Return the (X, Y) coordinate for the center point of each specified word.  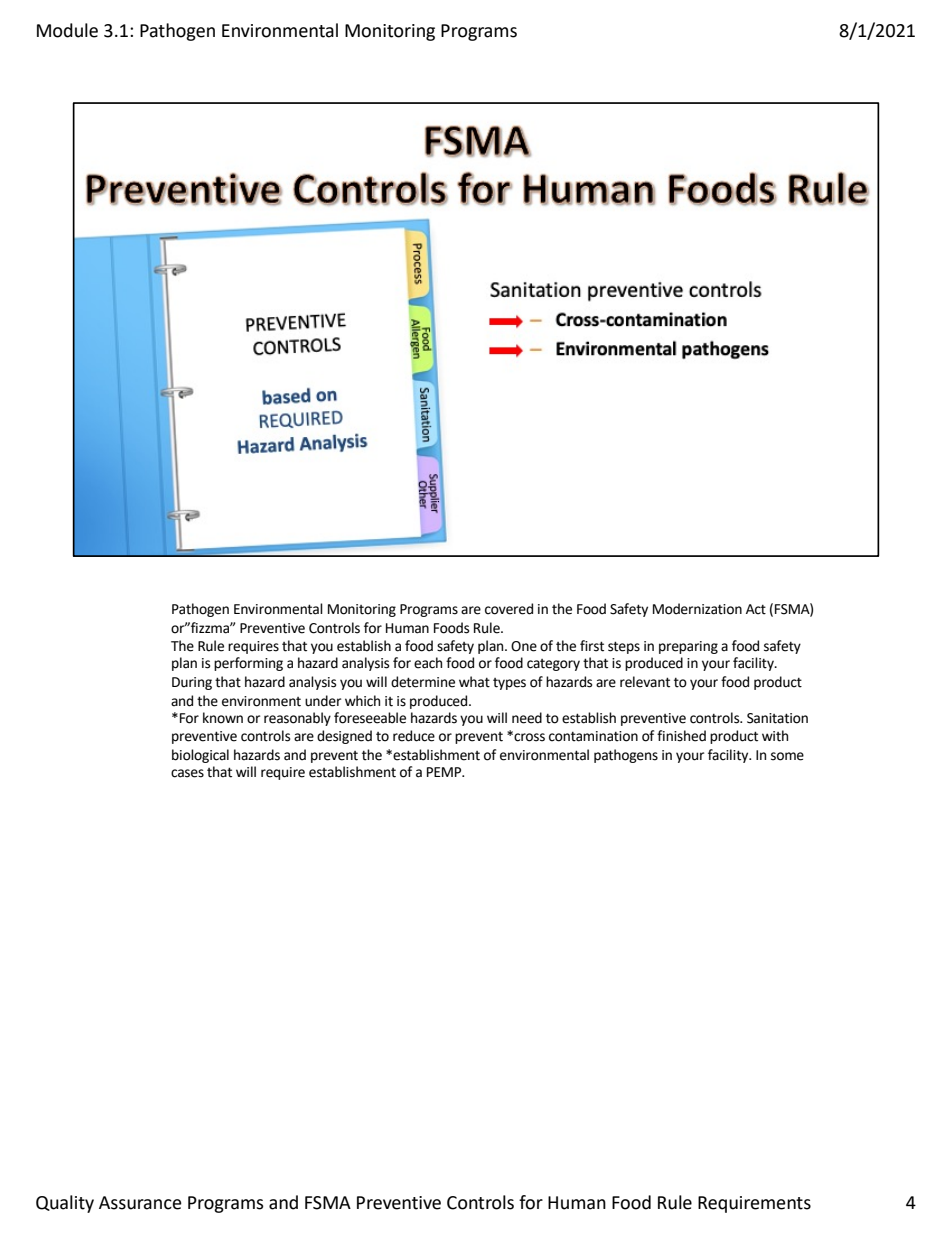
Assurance (140, 1203)
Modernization (697, 609)
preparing (688, 647)
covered (509, 609)
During (192, 683)
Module (67, 30)
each (428, 663)
